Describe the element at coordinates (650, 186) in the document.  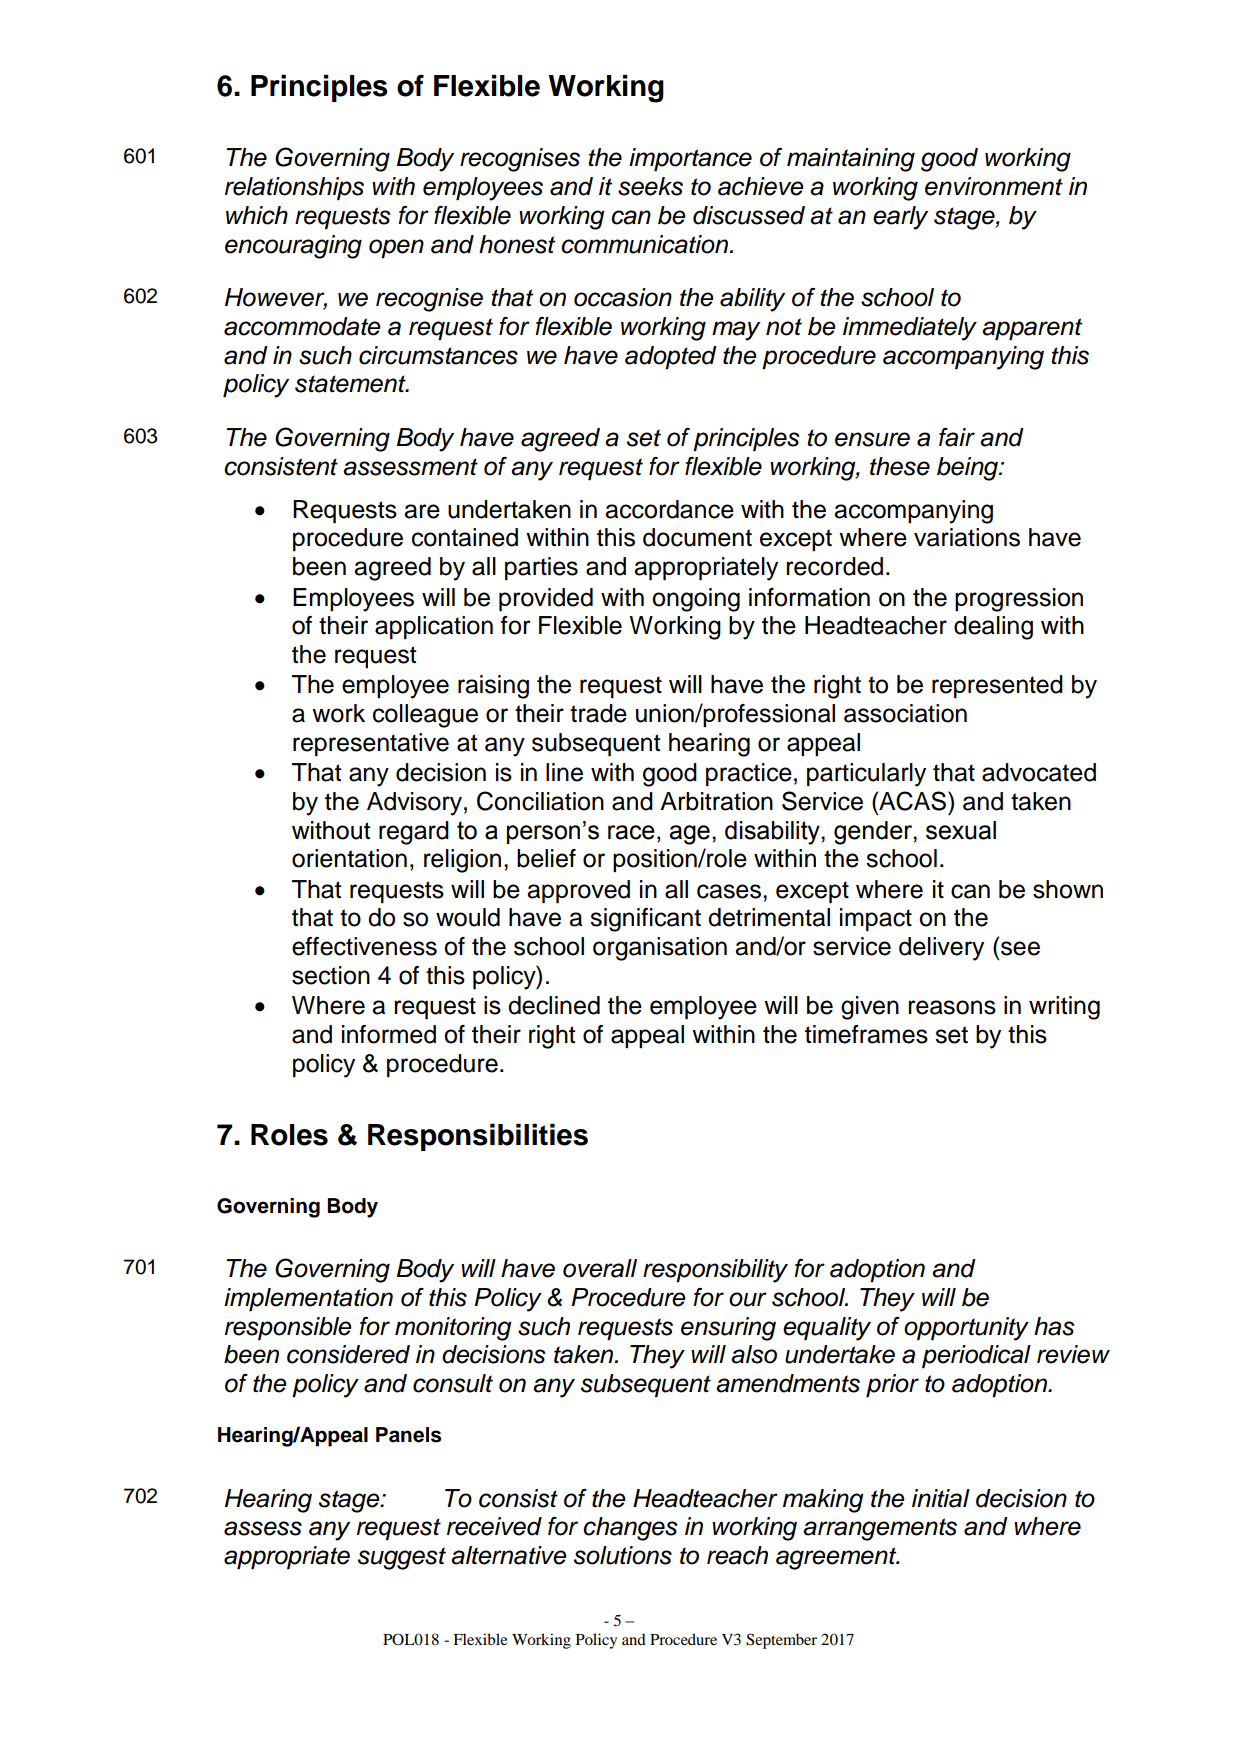
I see `seeks` at that location.
